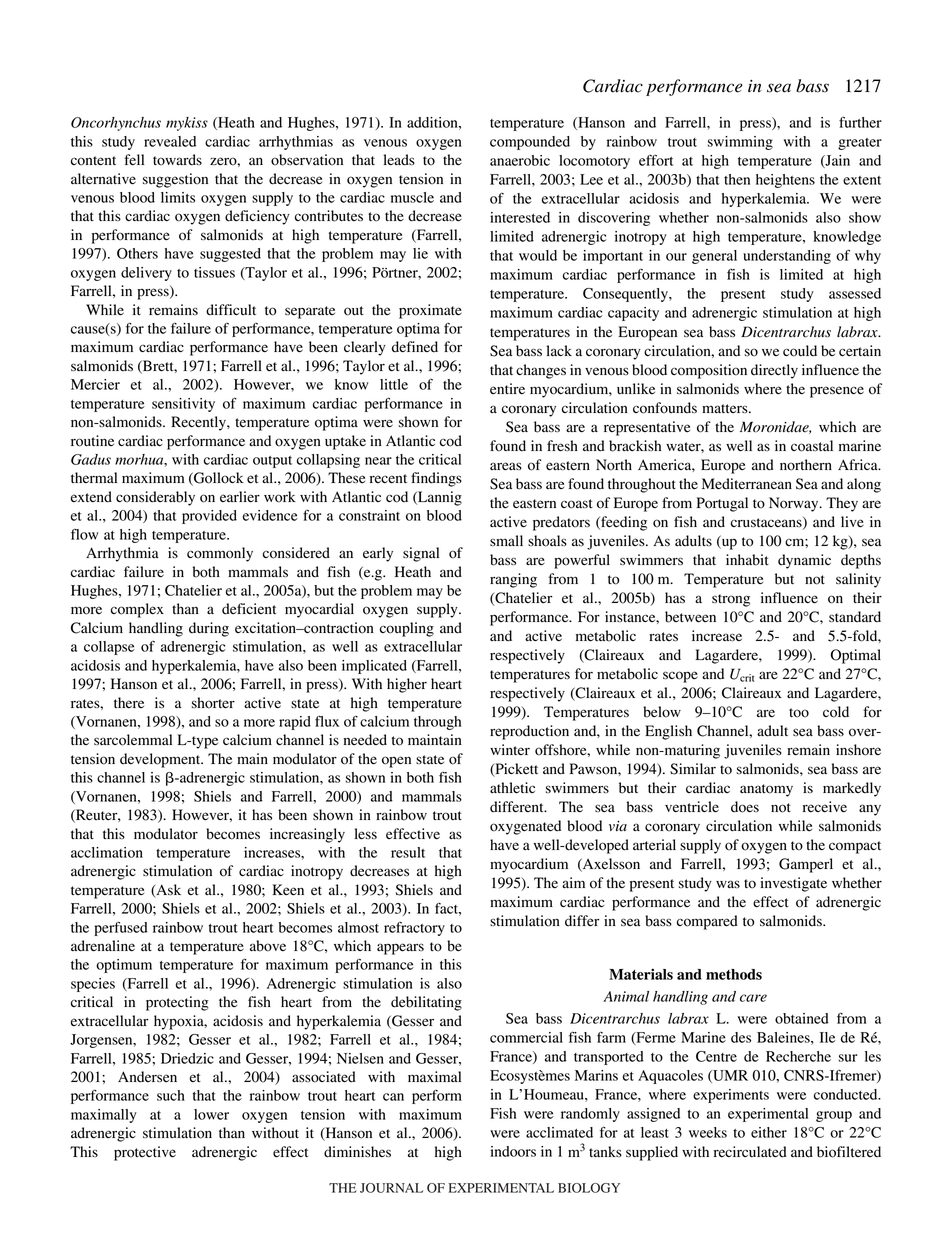 The image size is (952, 1233). I want to click on indoors, so click(513, 1151).
